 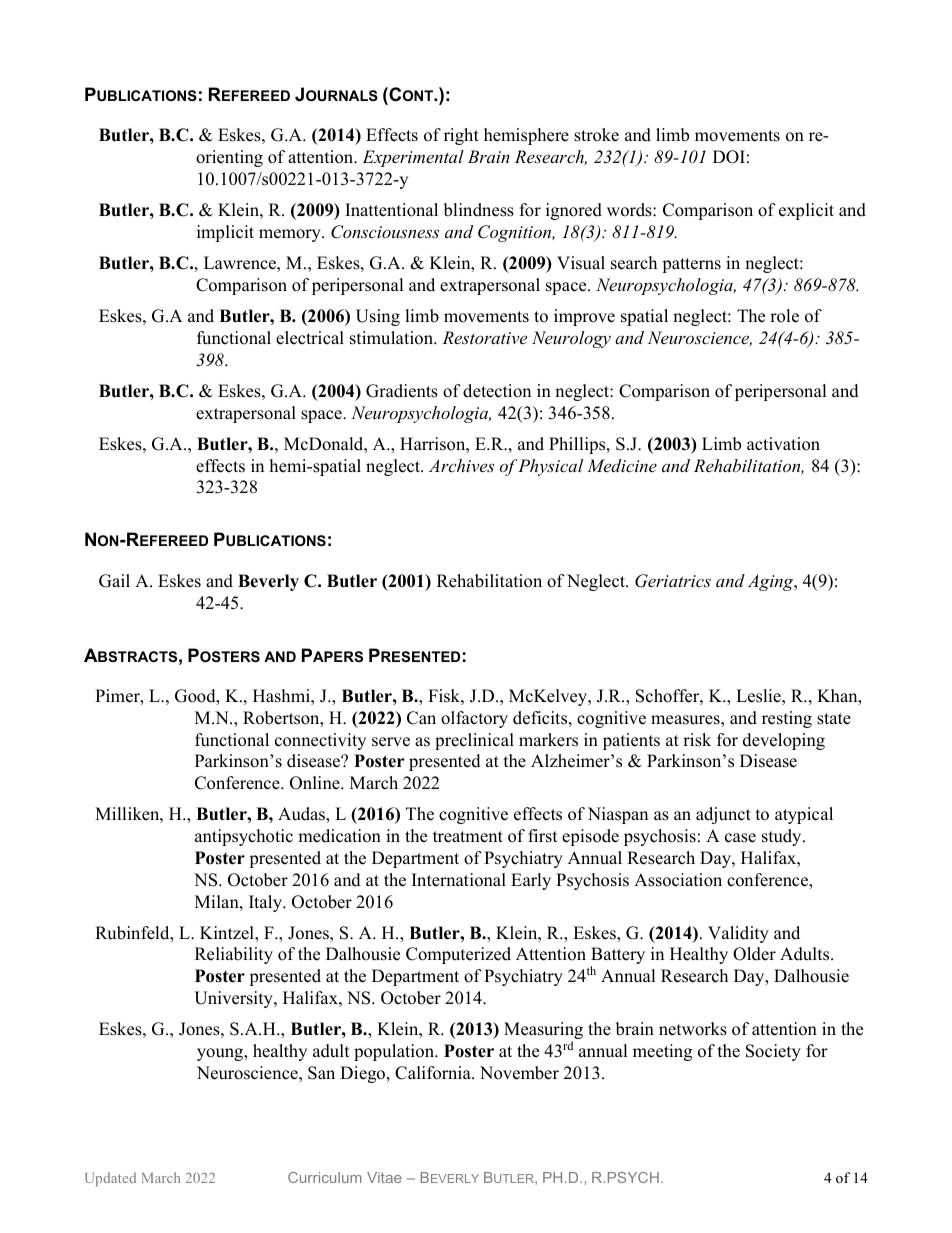 What do you see at coordinates (783, 444) in the image?
I see `activation` at bounding box center [783, 444].
